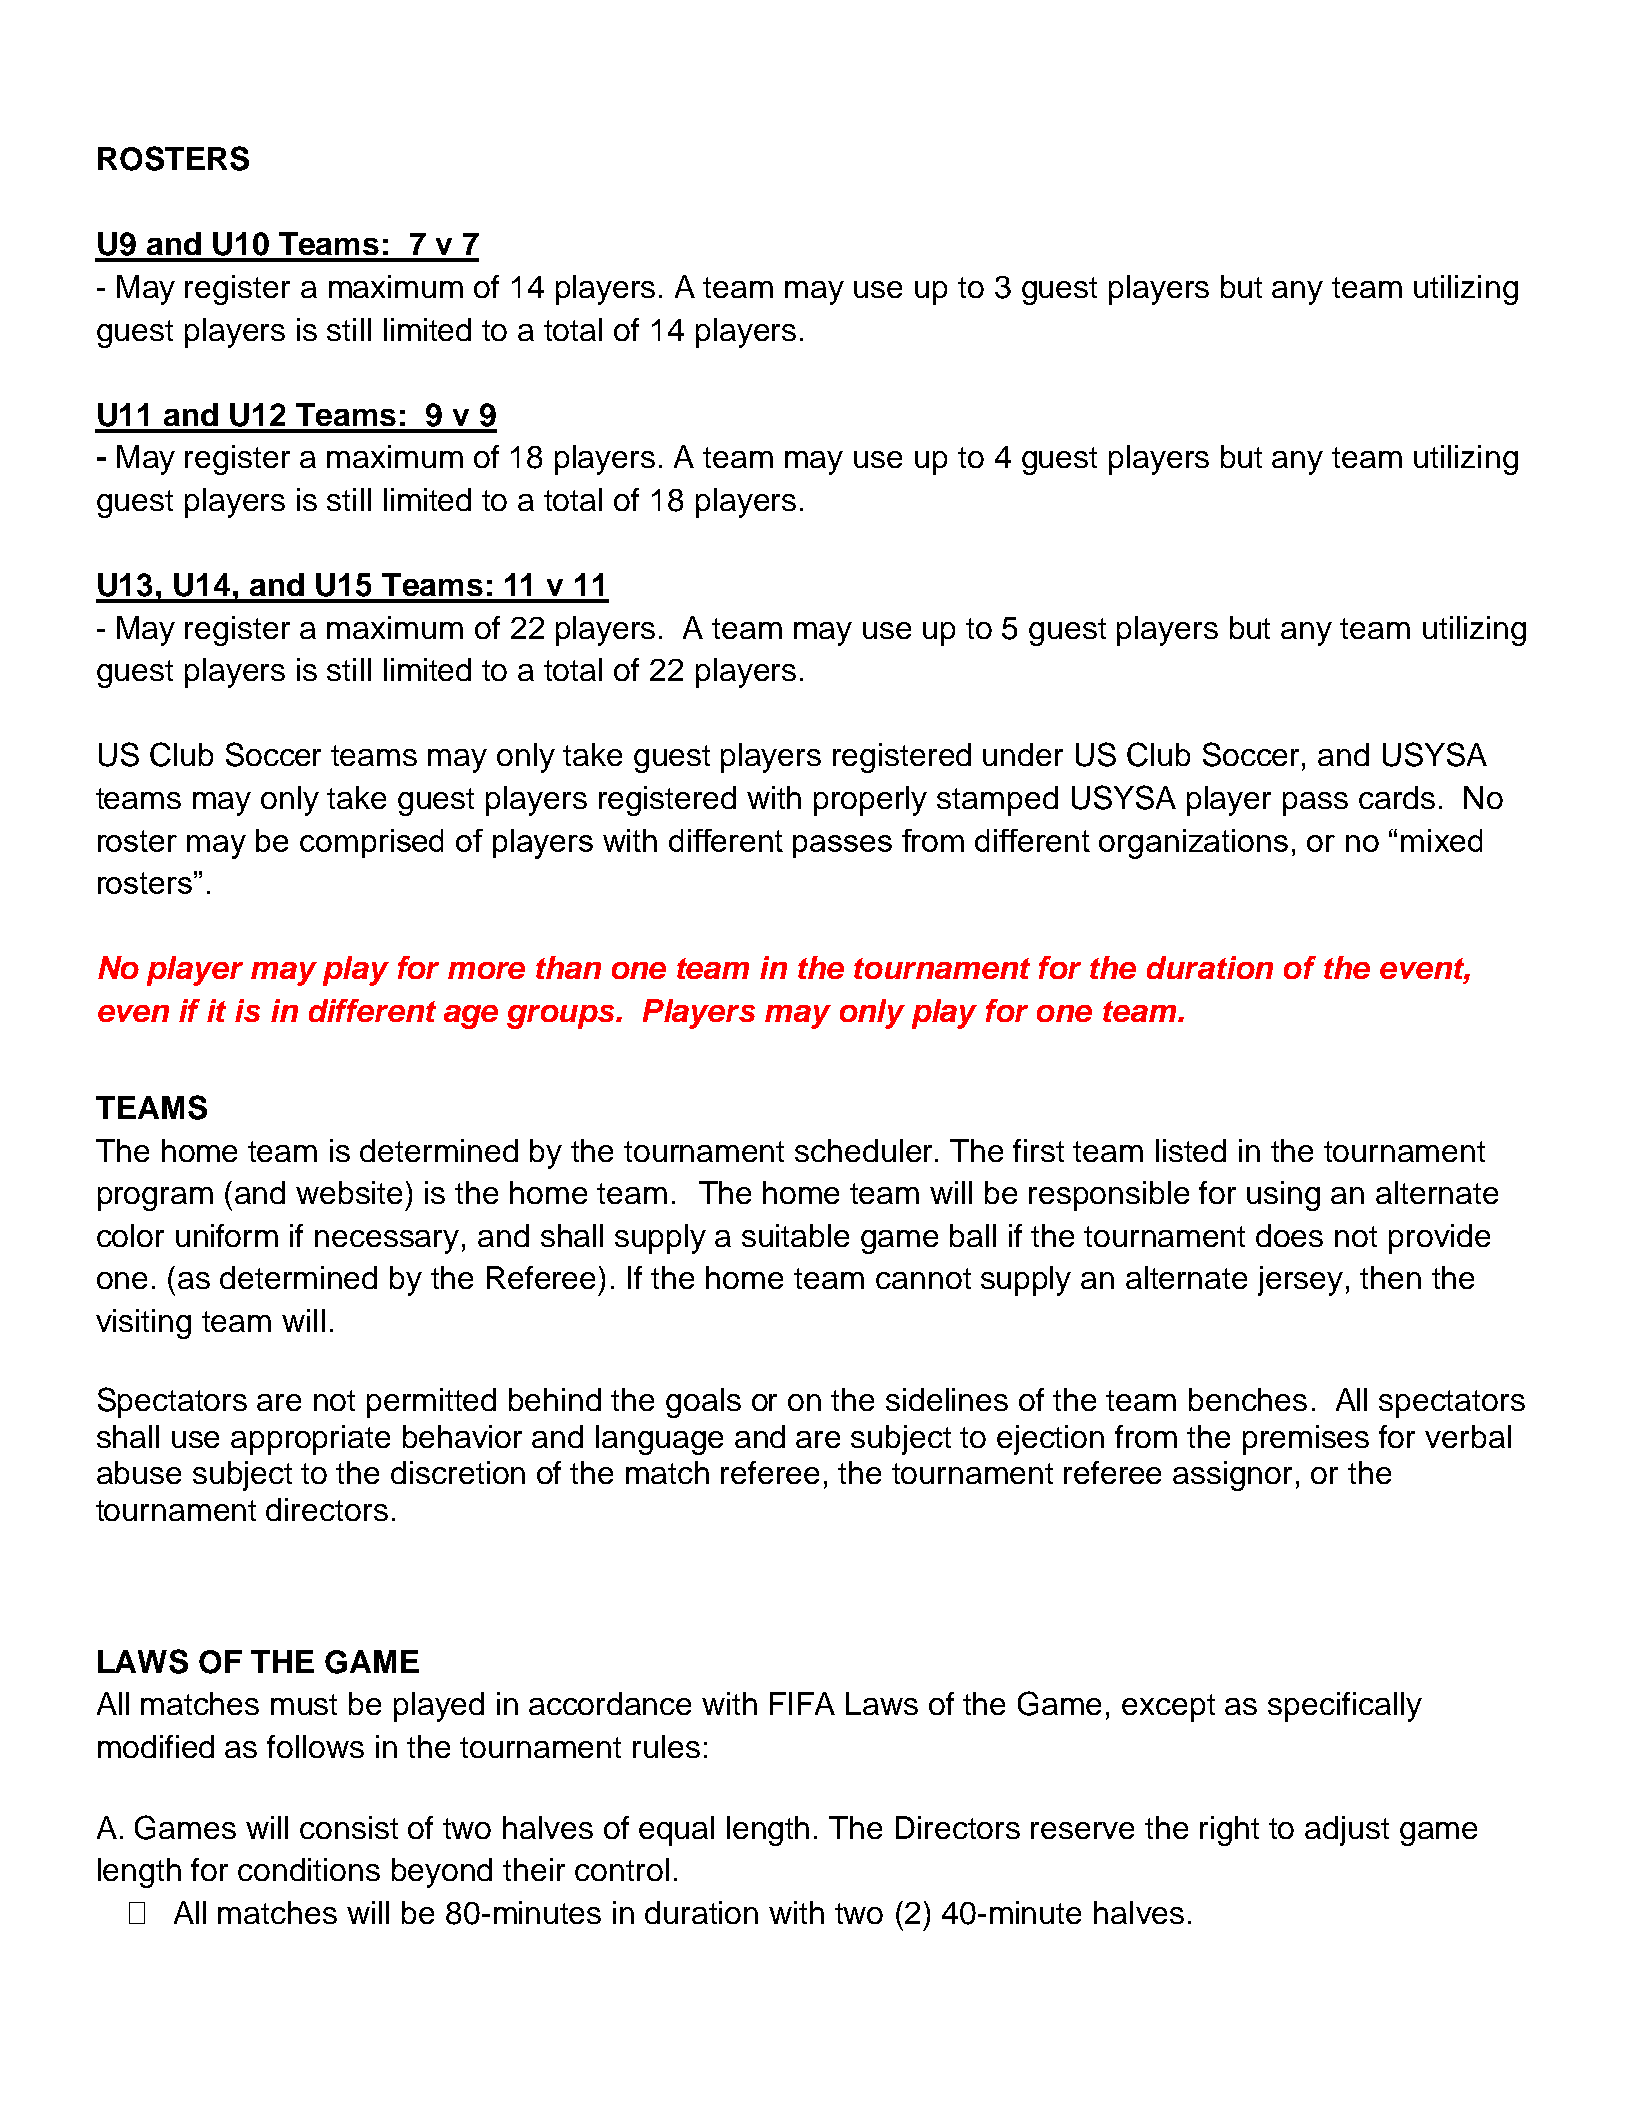 This screenshot has width=1628, height=2107. What do you see at coordinates (1300, 1281) in the screenshot?
I see `jersey` at bounding box center [1300, 1281].
